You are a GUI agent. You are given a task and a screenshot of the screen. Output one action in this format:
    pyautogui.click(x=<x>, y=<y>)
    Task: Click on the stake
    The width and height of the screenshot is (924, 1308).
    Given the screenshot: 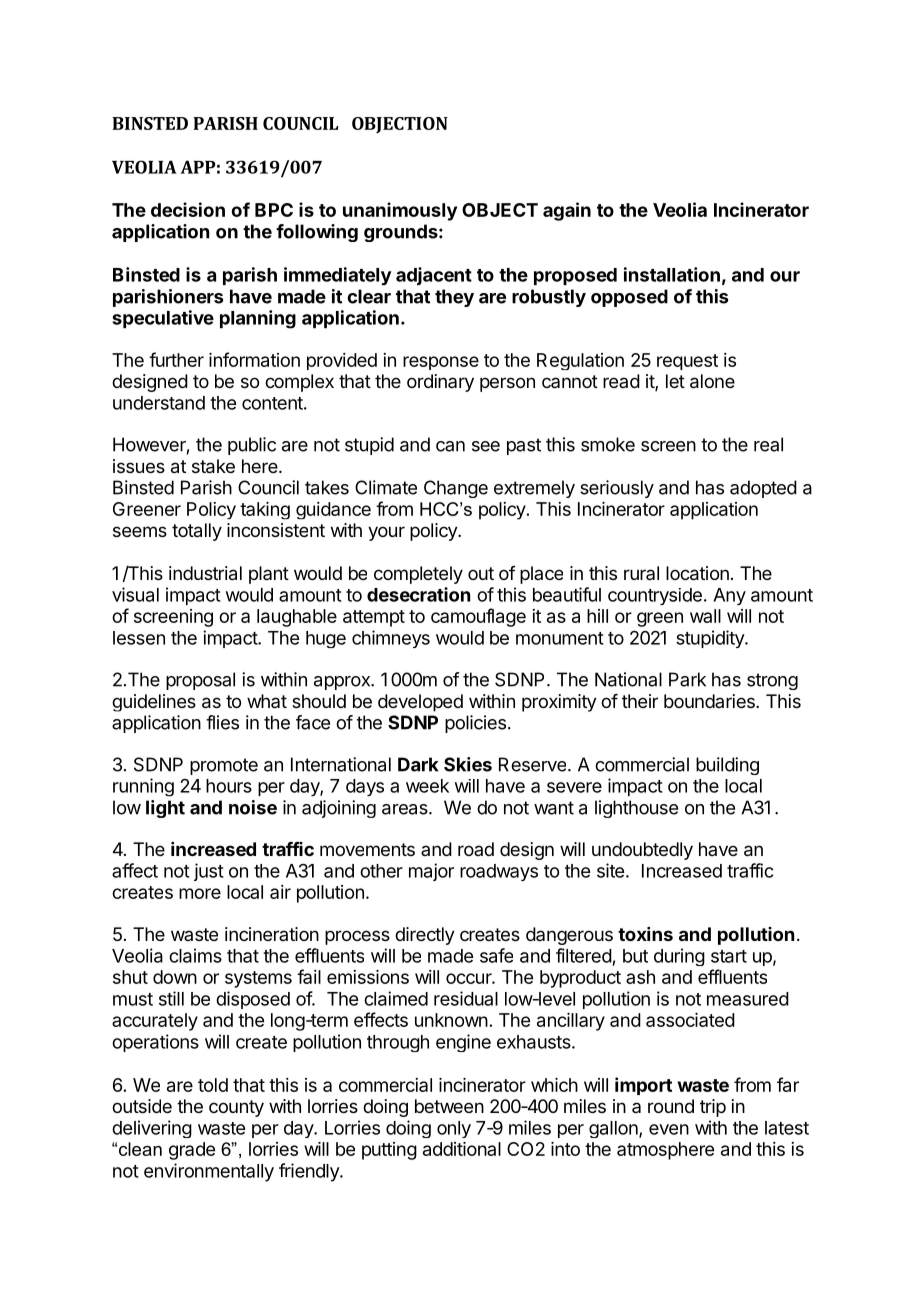 What is the action you would take?
    pyautogui.click(x=213, y=466)
